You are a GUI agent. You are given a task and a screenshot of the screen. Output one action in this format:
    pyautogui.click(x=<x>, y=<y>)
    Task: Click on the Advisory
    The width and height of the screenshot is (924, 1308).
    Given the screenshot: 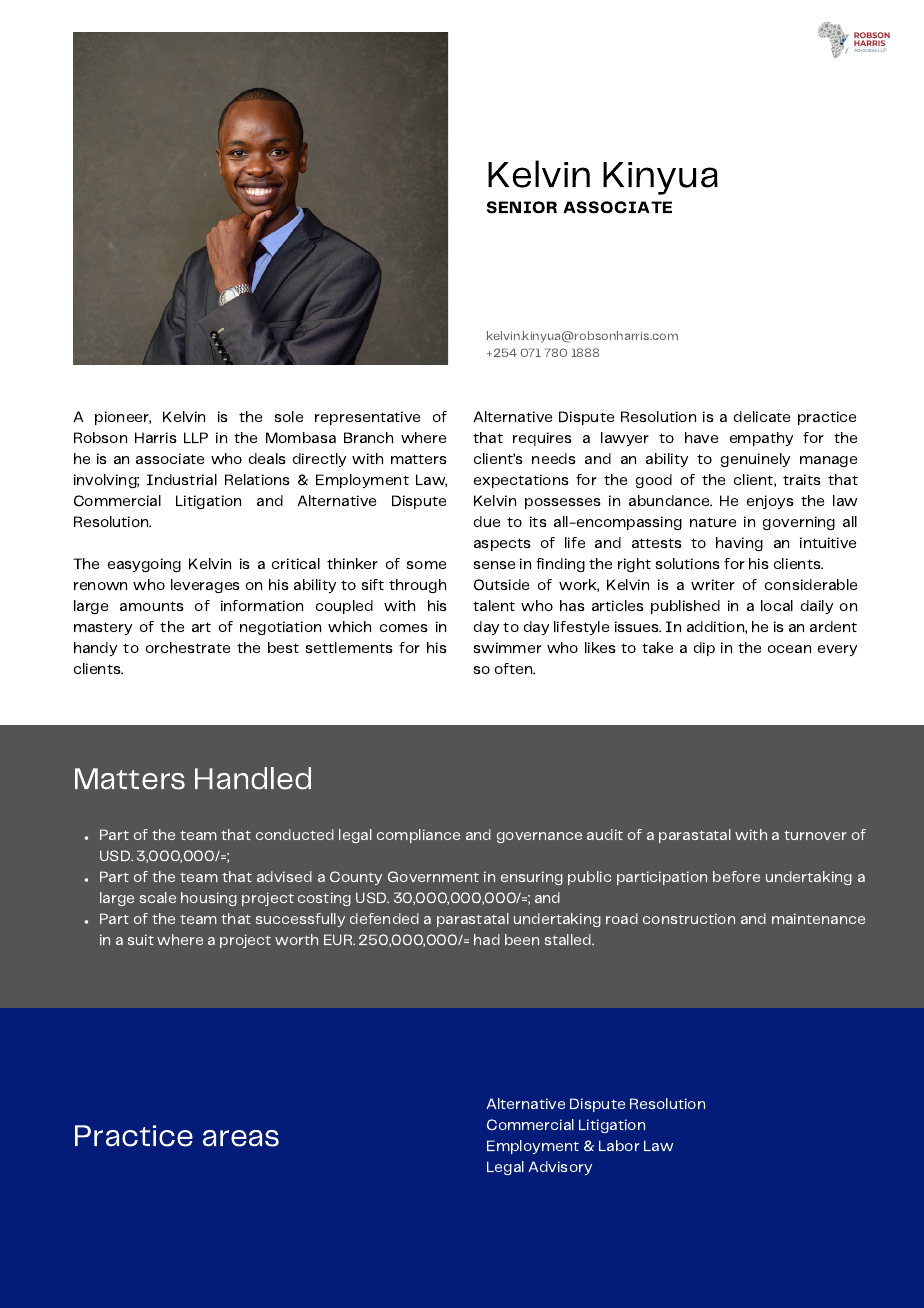 What is the action you would take?
    pyautogui.click(x=560, y=1168)
